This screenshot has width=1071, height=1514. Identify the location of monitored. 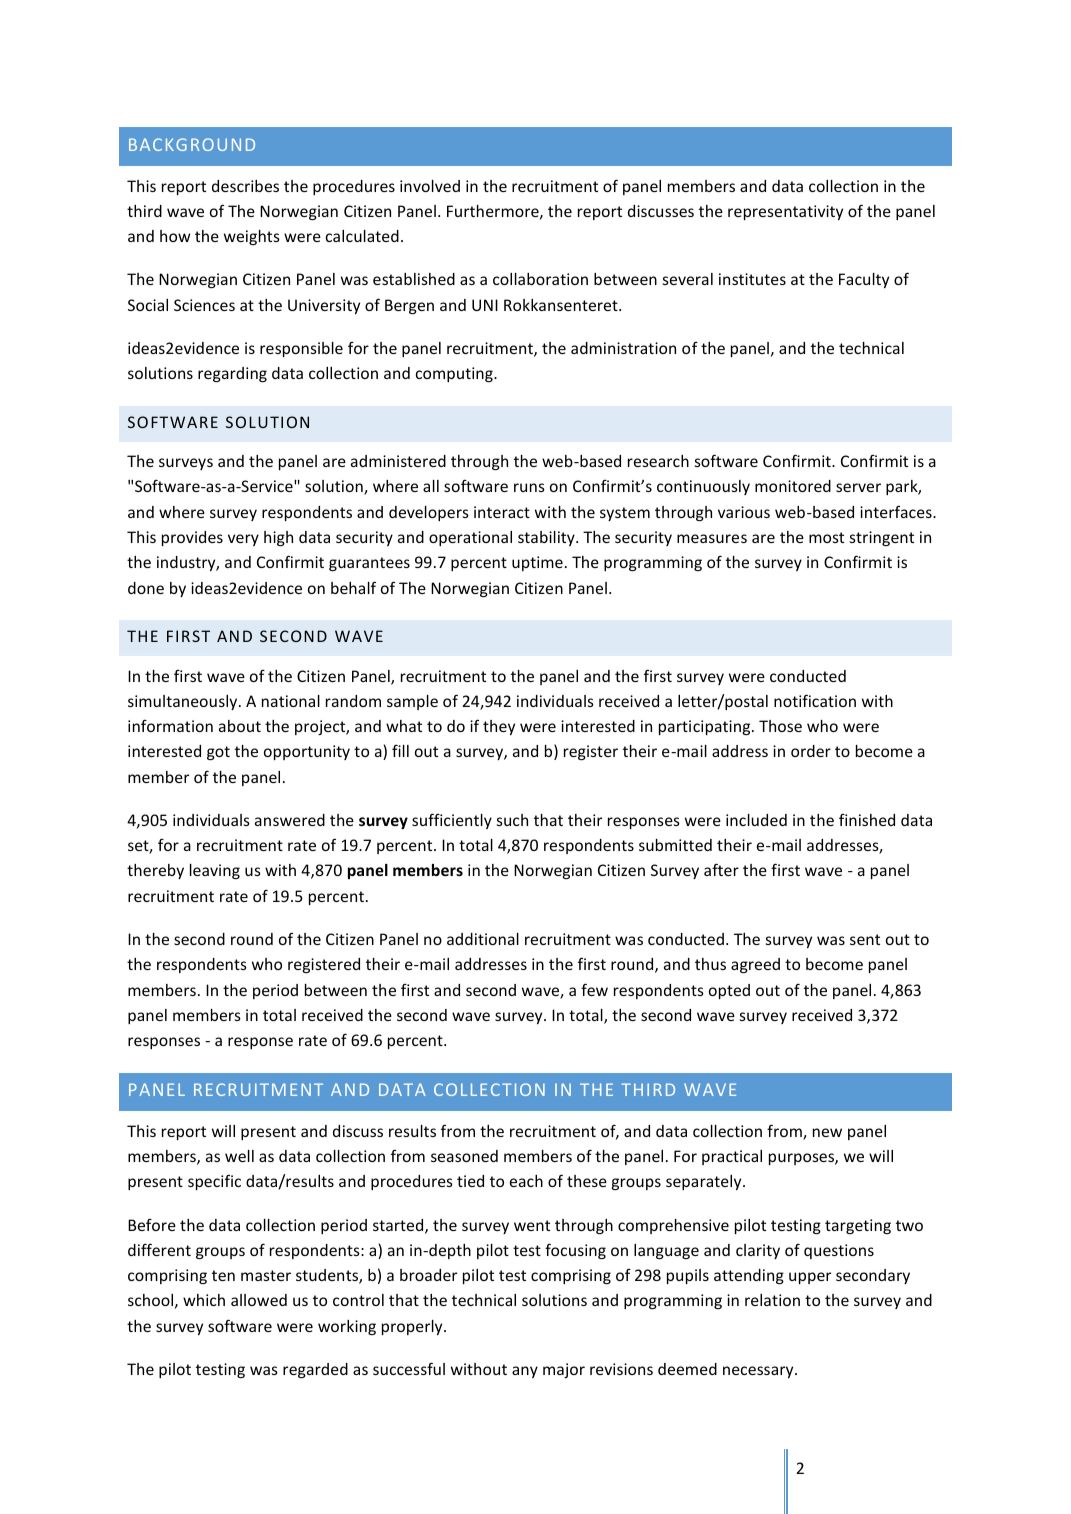
(793, 486).
